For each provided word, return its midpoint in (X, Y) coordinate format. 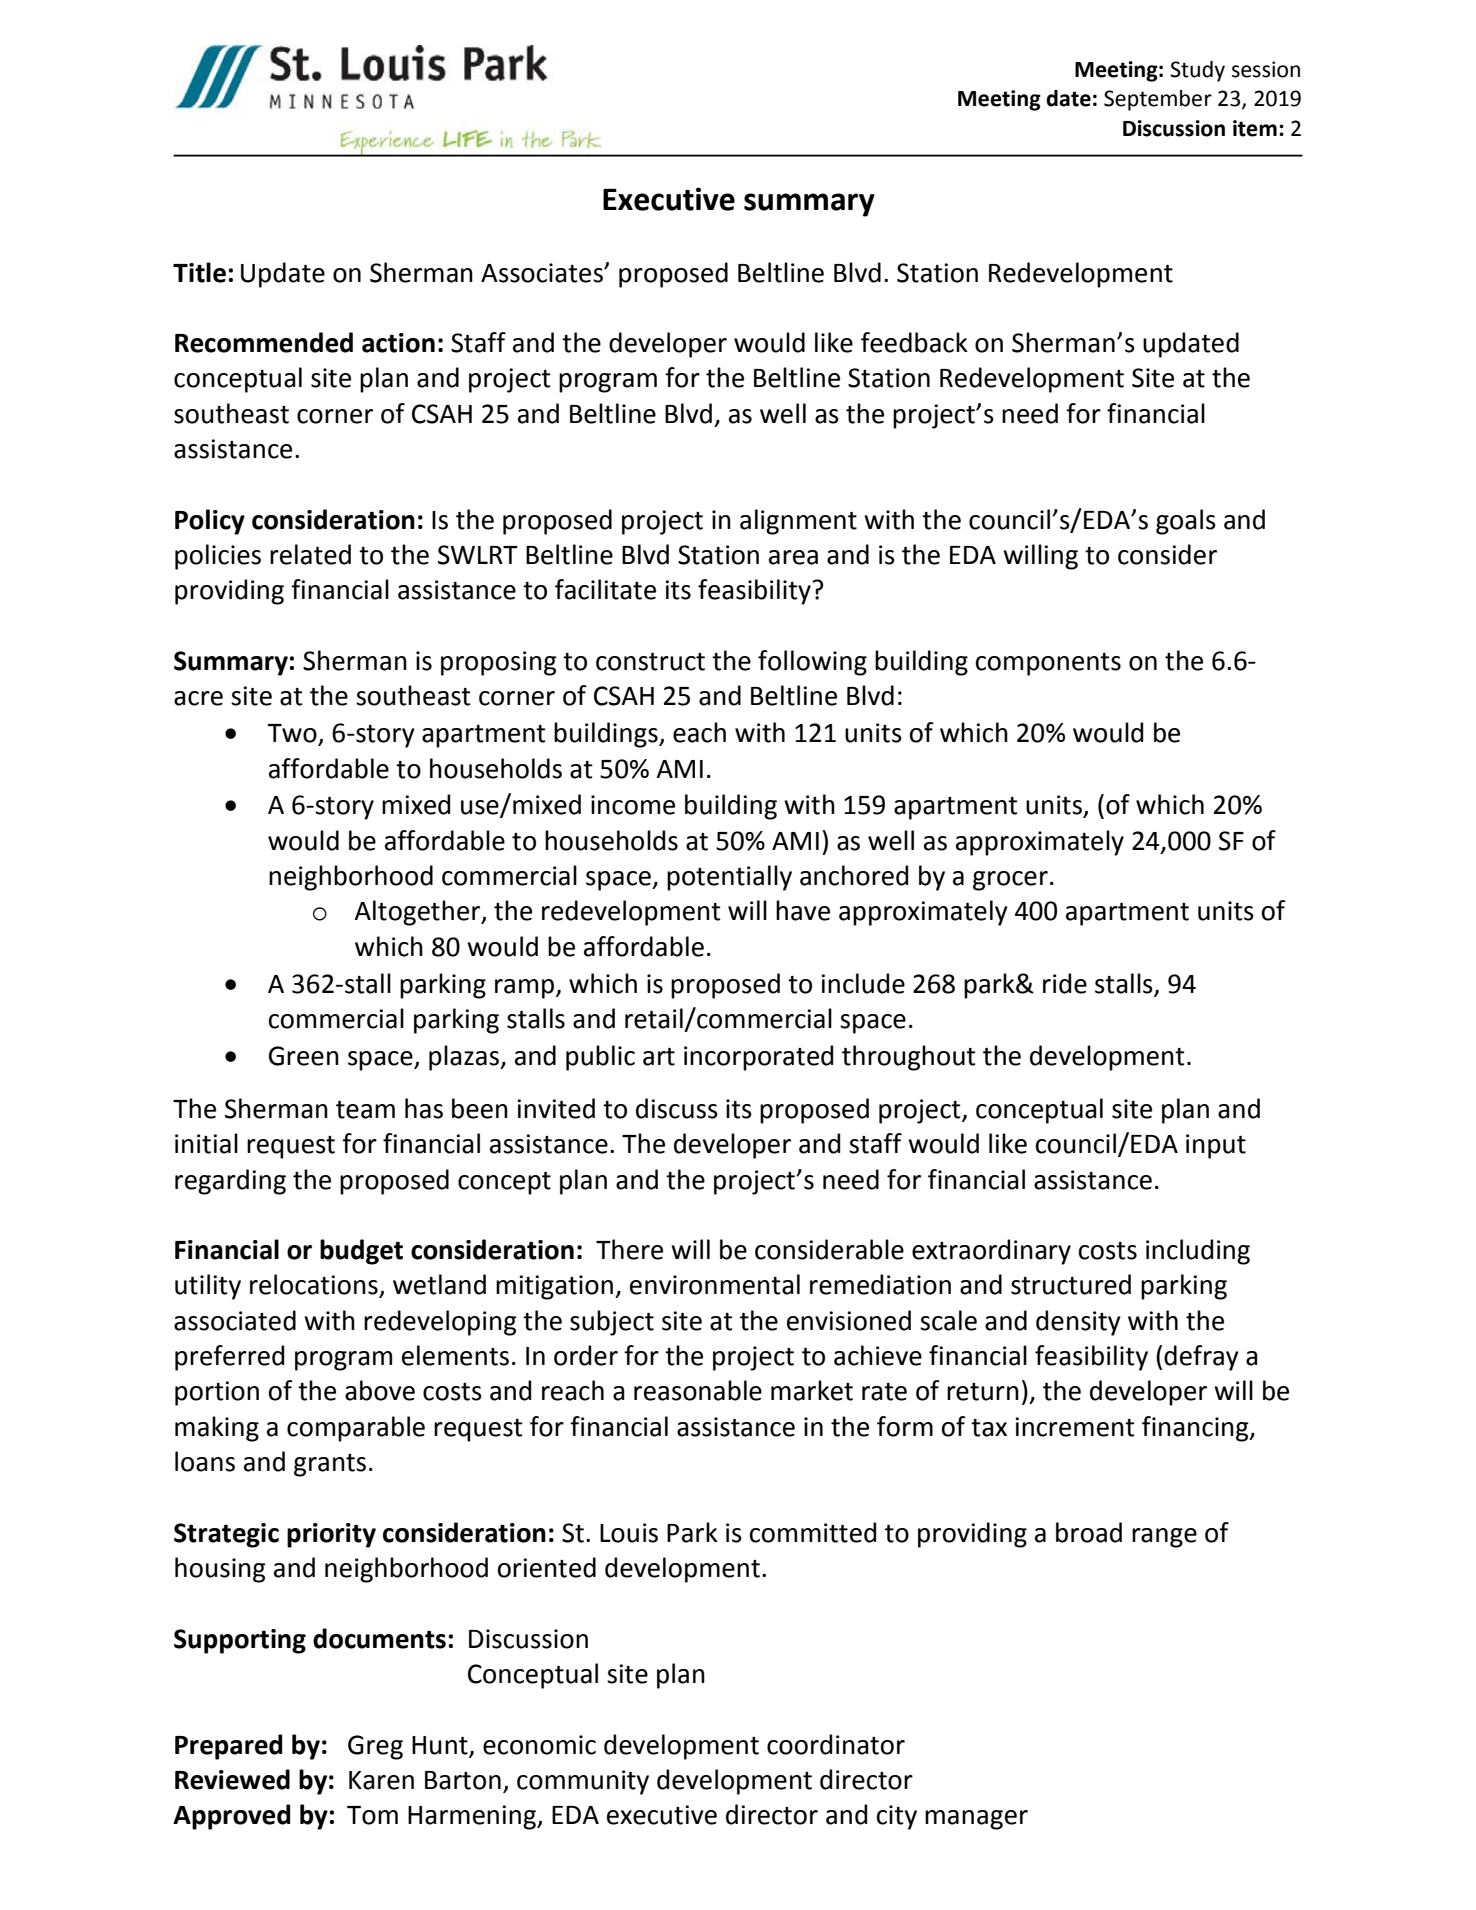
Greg (375, 1747)
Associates (543, 273)
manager (976, 1820)
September (1158, 100)
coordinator (836, 1744)
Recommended (264, 342)
